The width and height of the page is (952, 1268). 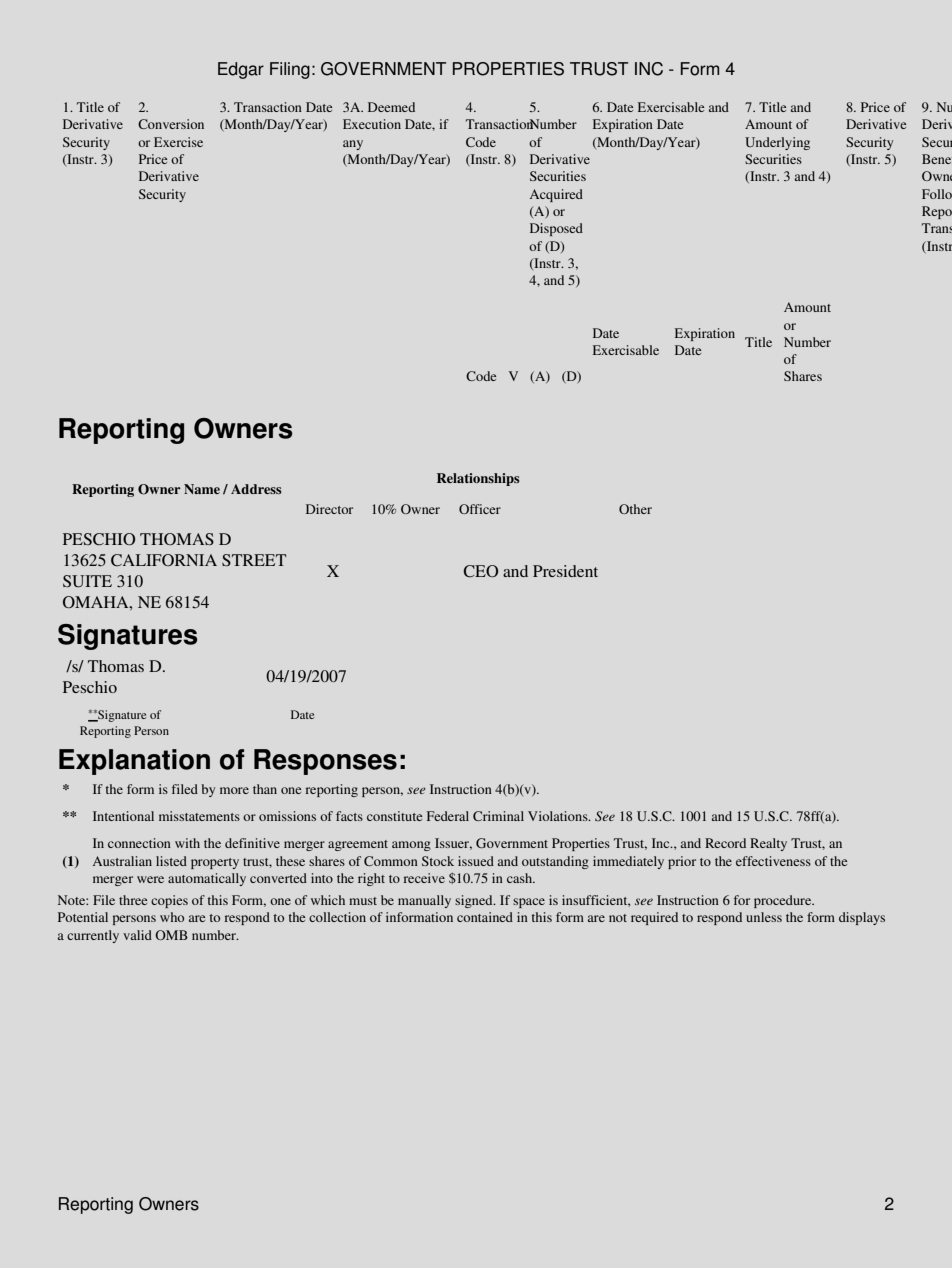 What do you see at coordinates (202, 489) in the page?
I see `Name` at bounding box center [202, 489].
